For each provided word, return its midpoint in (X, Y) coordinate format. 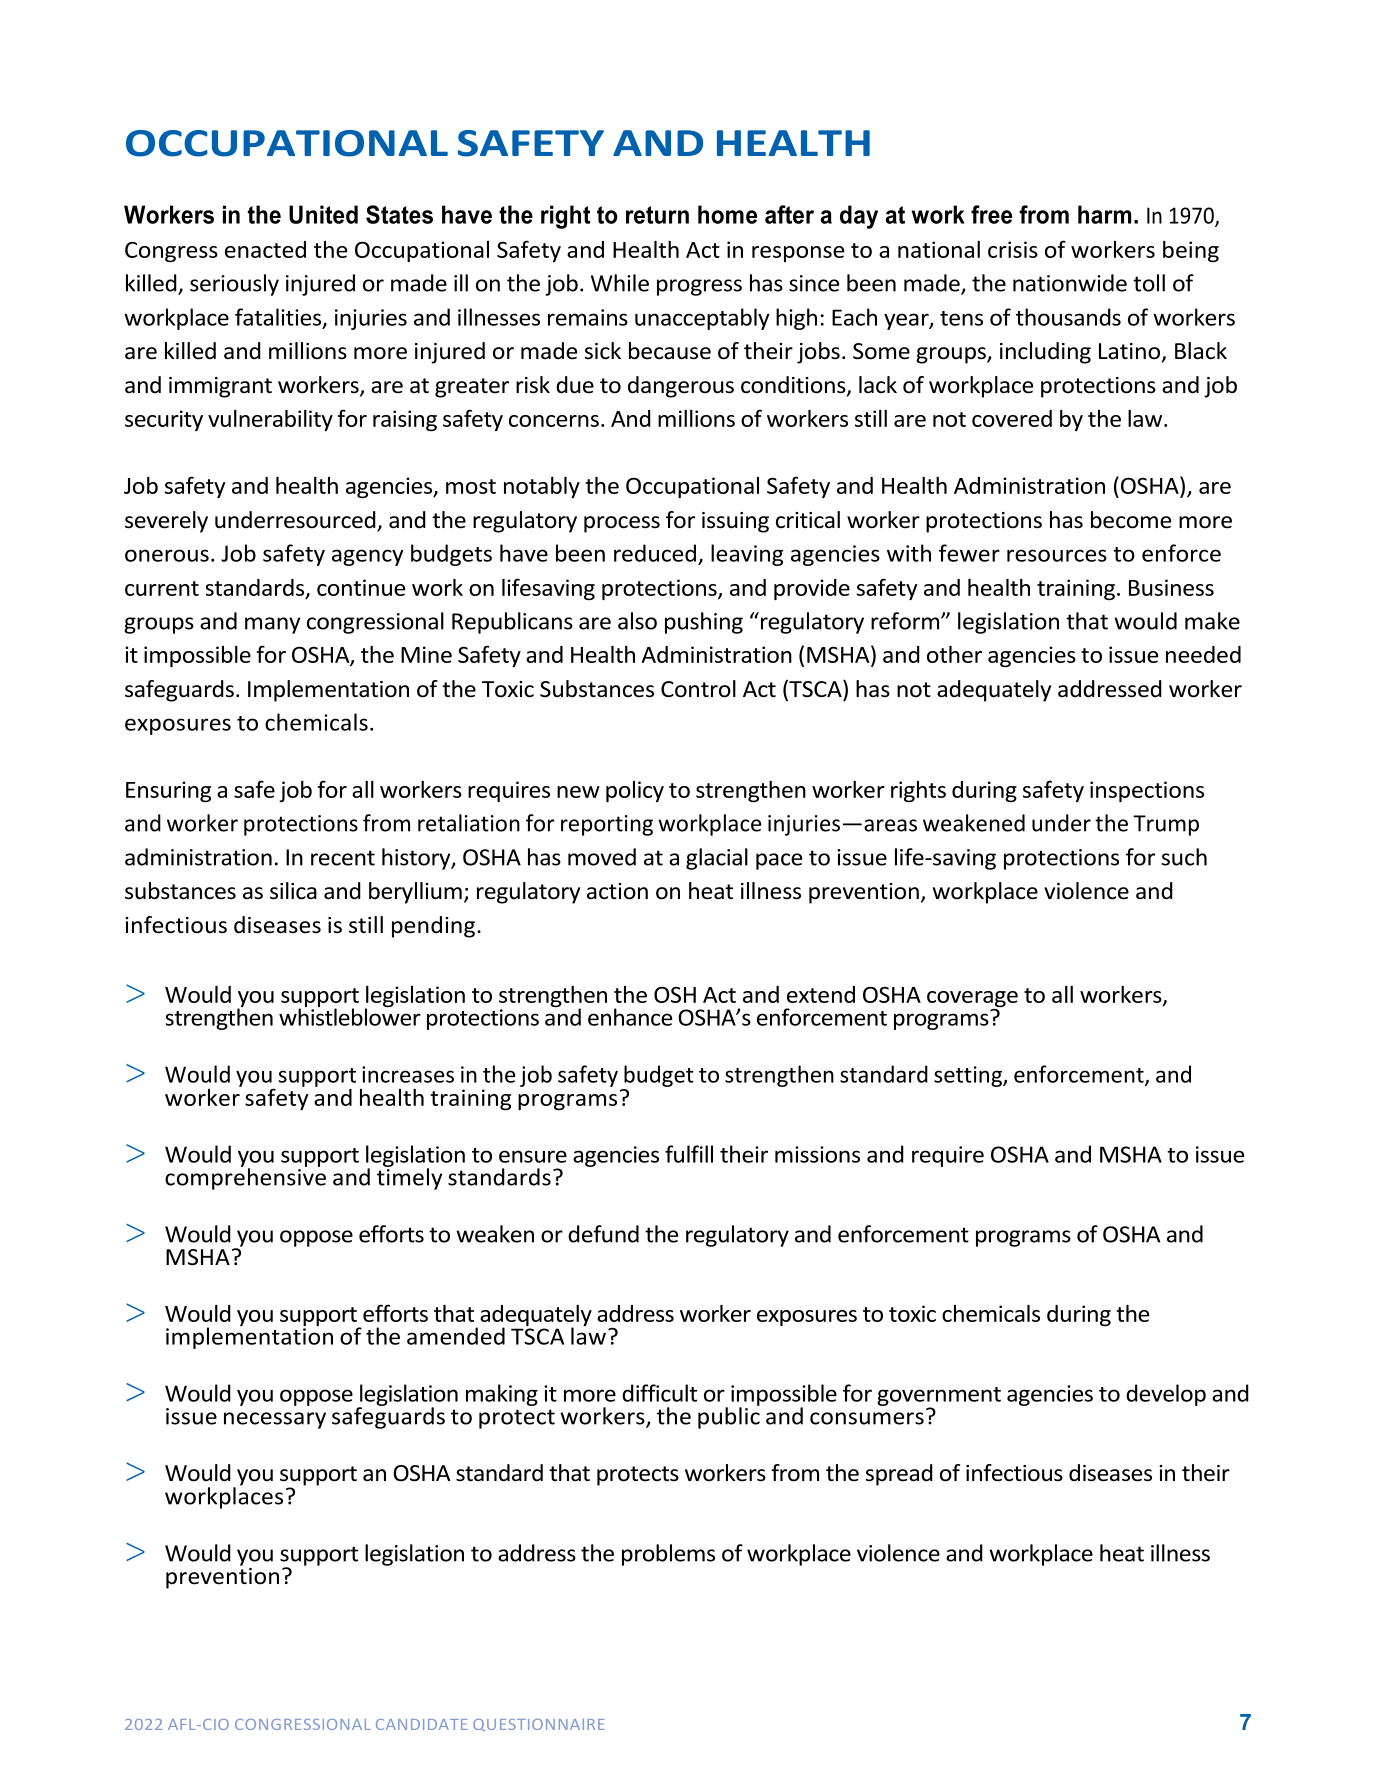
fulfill (689, 1154)
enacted (265, 249)
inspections (1147, 791)
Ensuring (168, 791)
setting (969, 1076)
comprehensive (245, 1178)
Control (698, 689)
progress (699, 287)
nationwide (1070, 283)
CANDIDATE (421, 1724)
